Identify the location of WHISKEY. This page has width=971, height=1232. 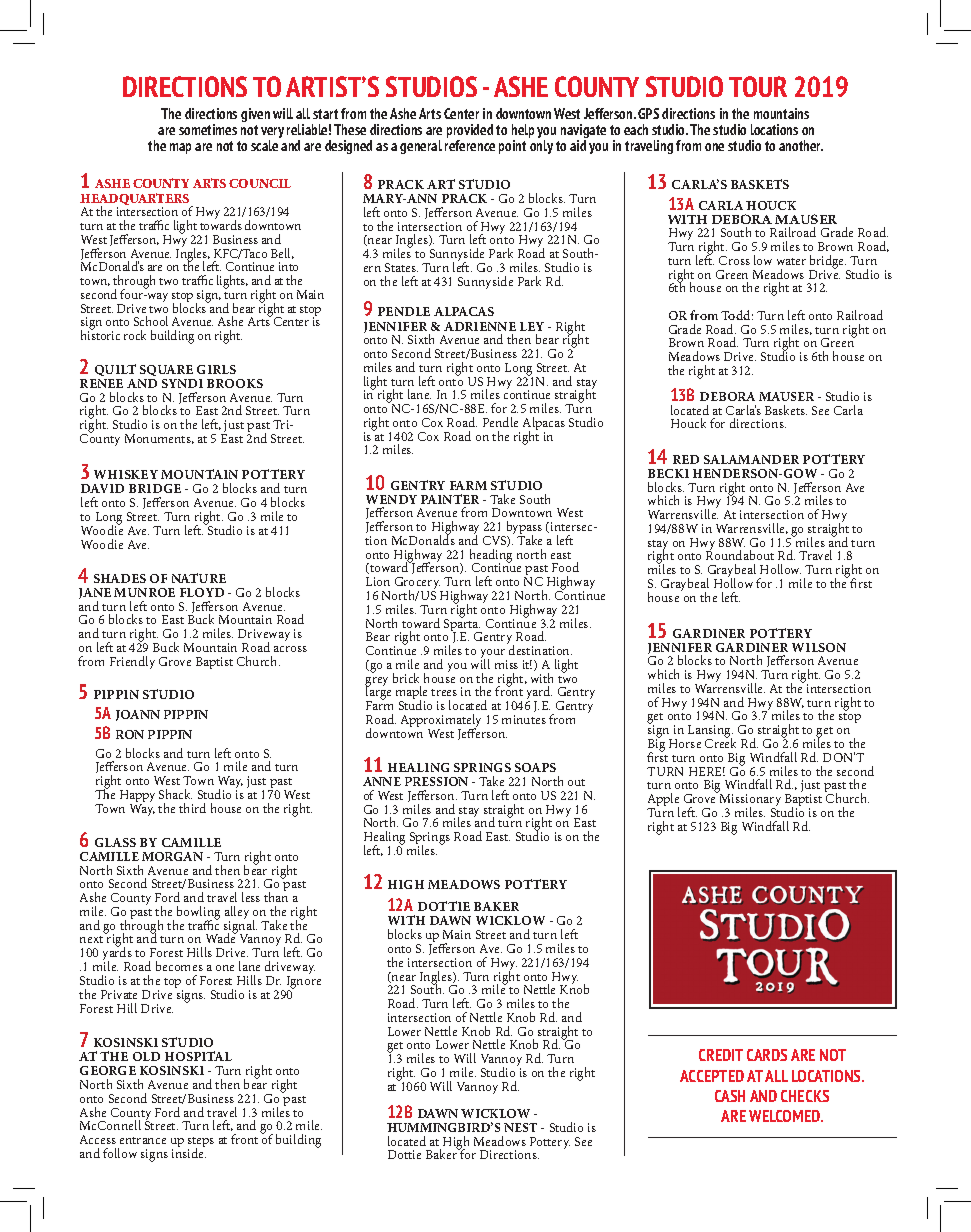
(126, 474).
